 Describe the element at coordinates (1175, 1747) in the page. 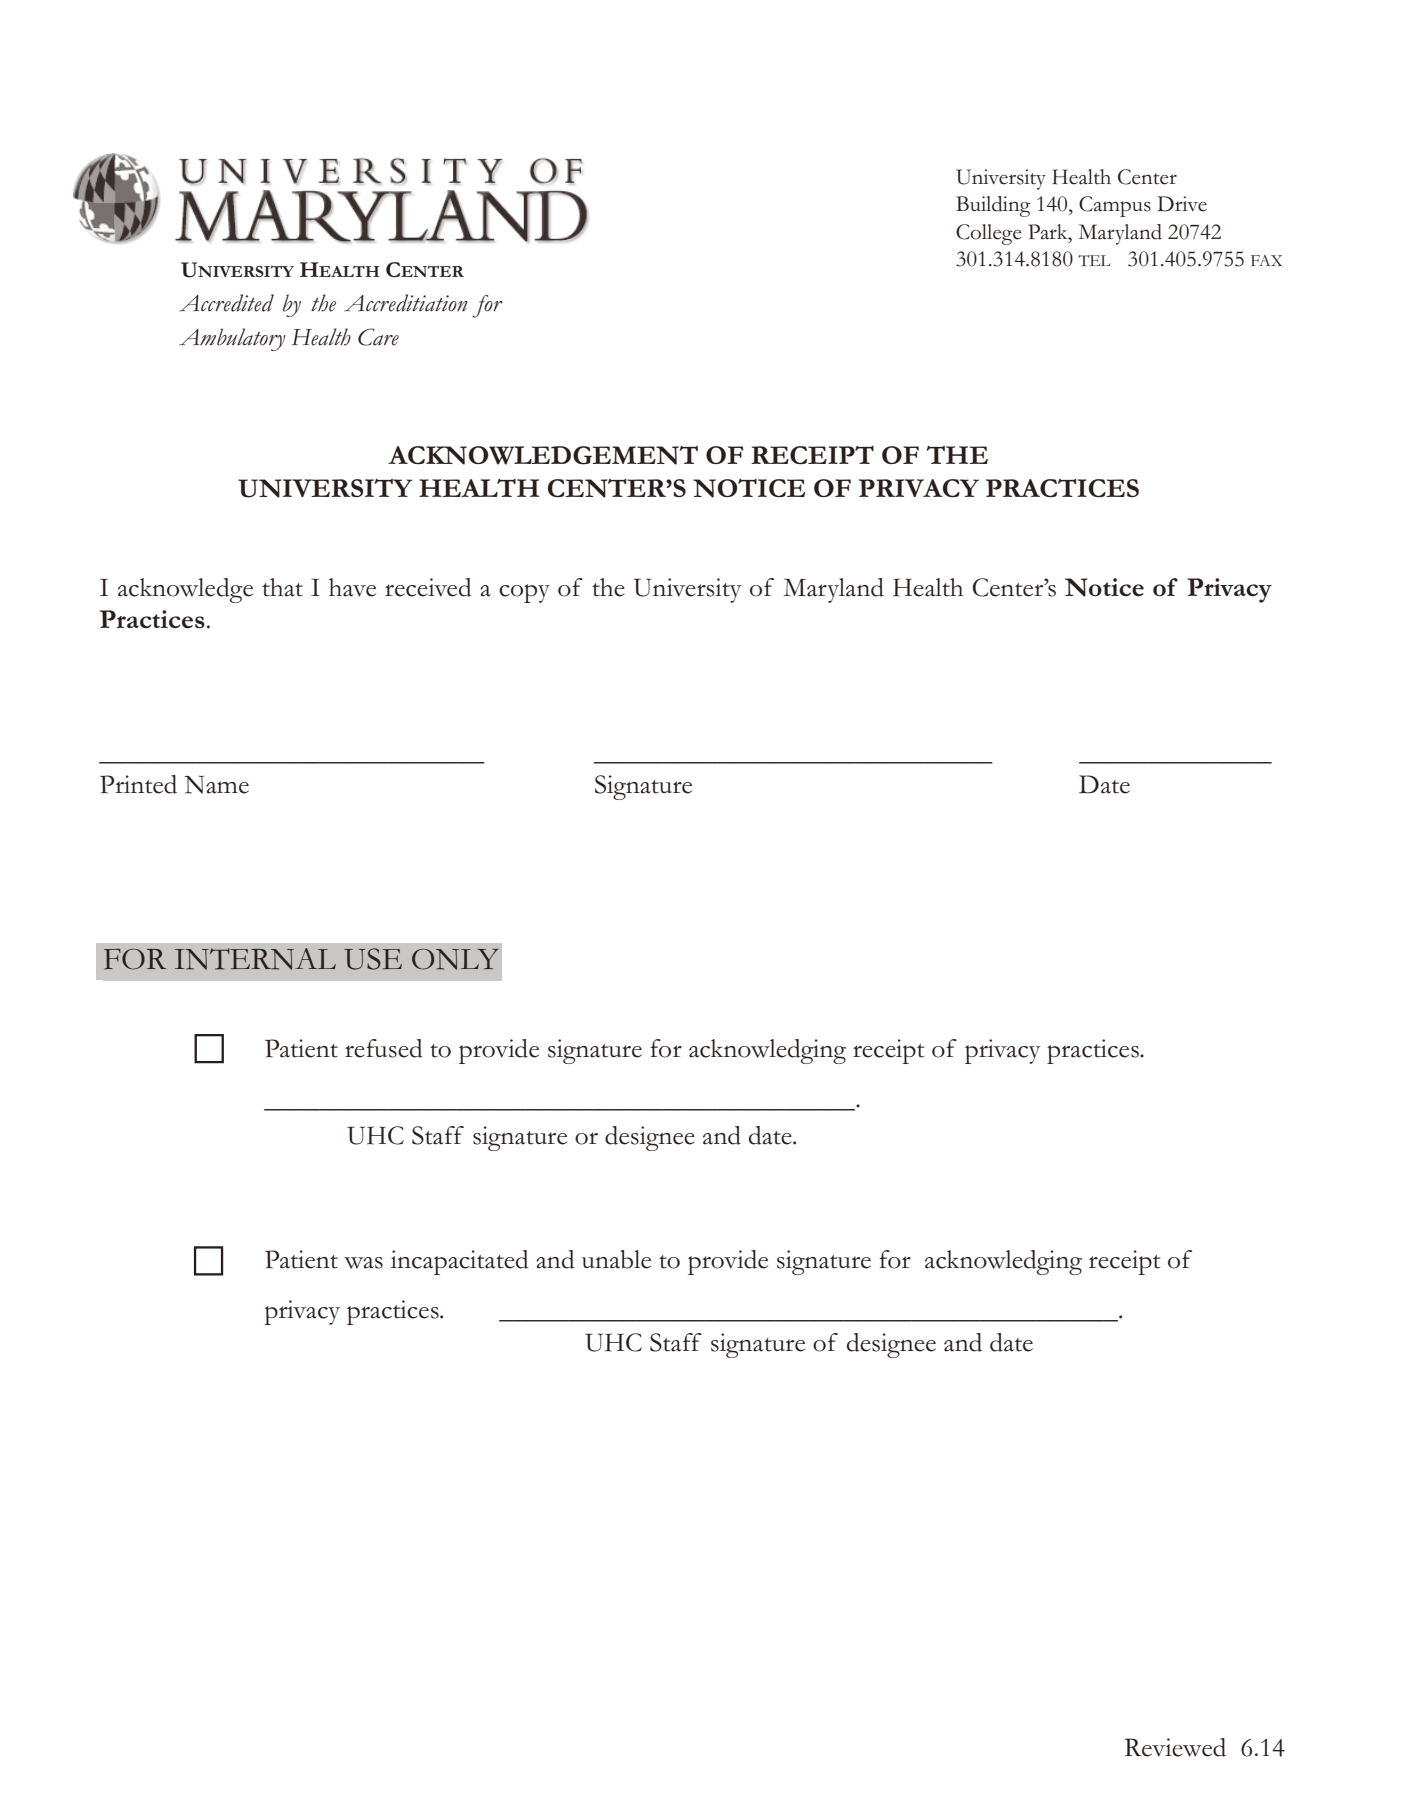

I see `Reviewed` at that location.
